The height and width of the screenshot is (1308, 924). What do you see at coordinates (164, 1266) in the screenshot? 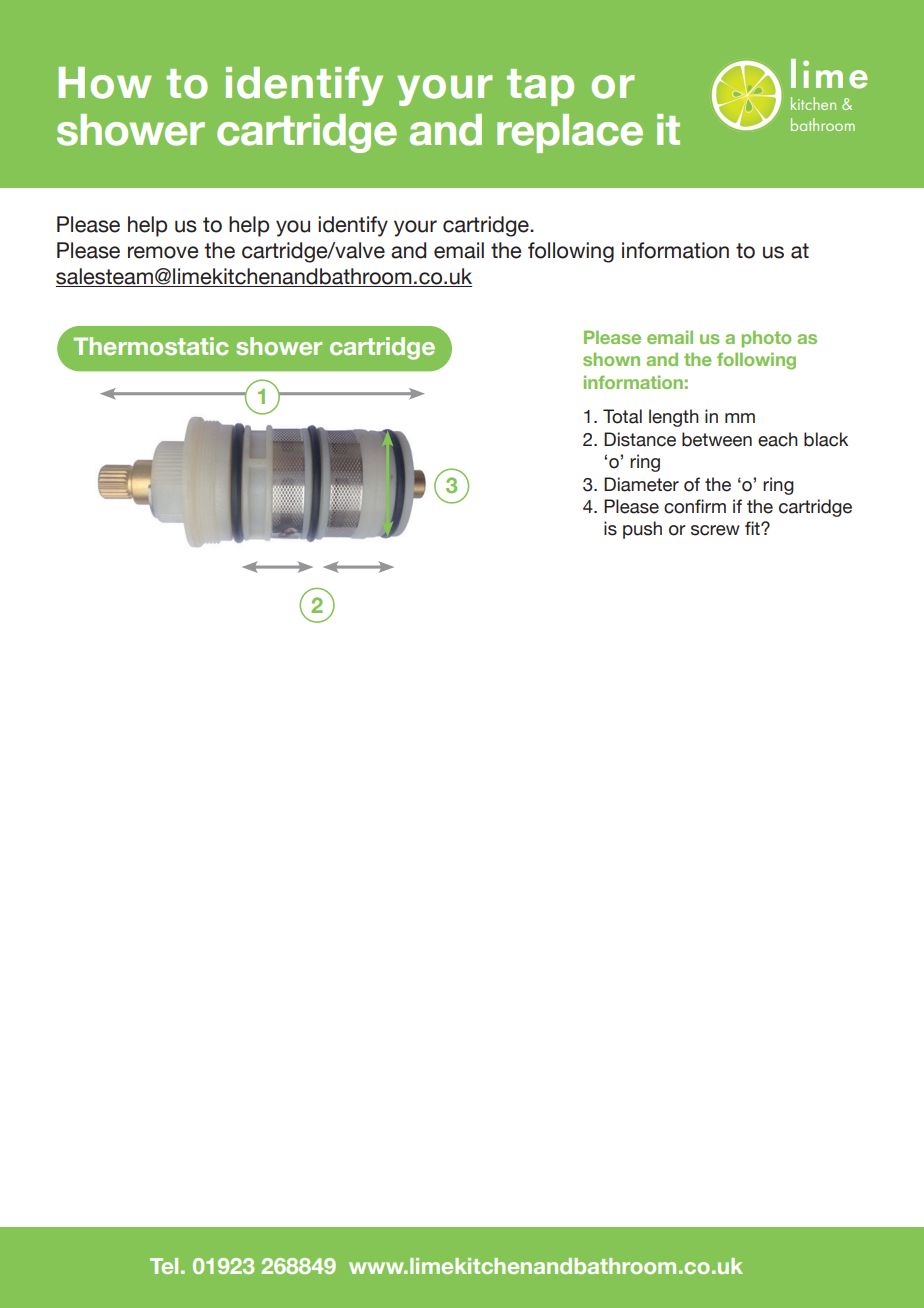
I see `Tel` at bounding box center [164, 1266].
